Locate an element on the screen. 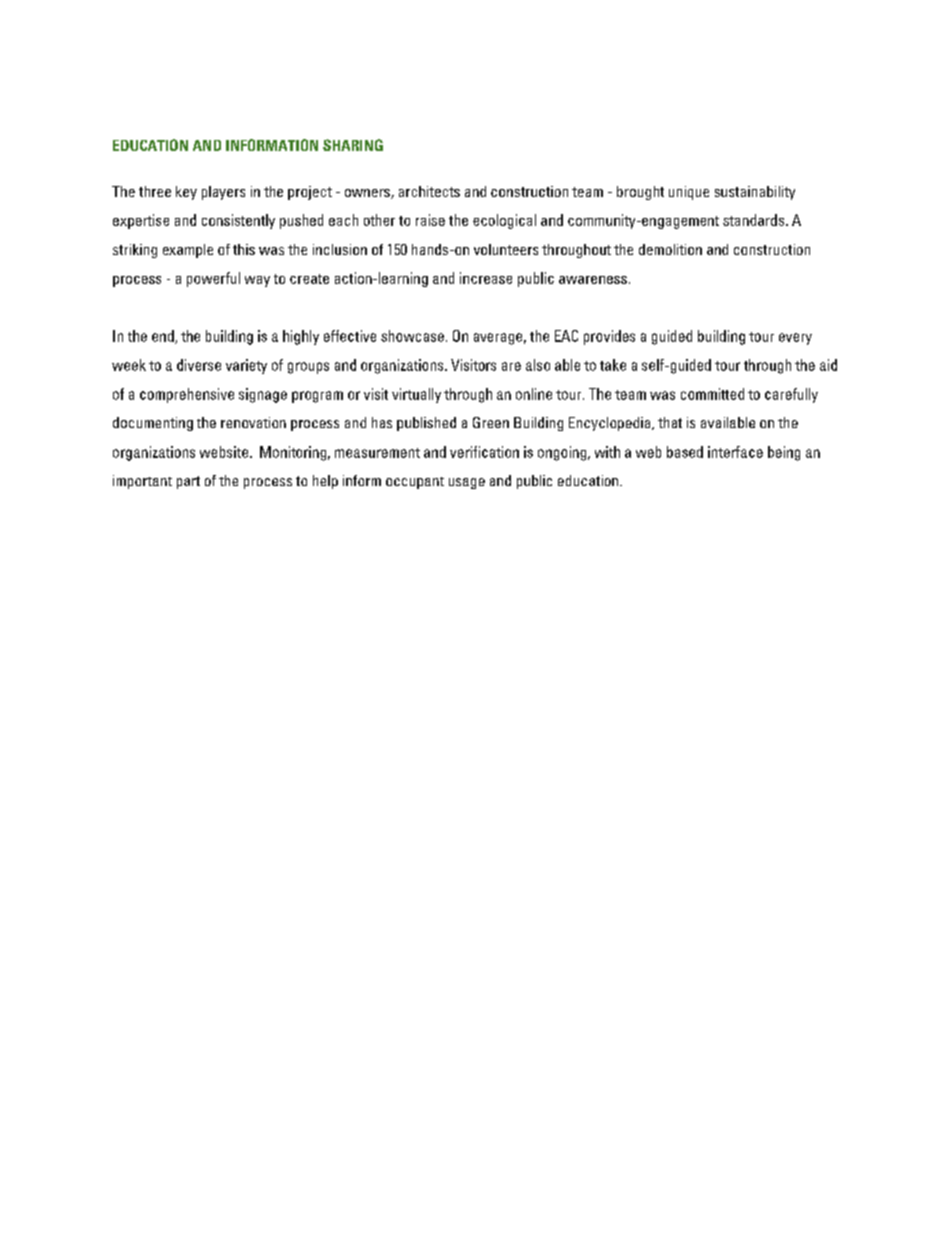 This screenshot has width=952, height=1233. consistently is located at coordinates (238, 221).
